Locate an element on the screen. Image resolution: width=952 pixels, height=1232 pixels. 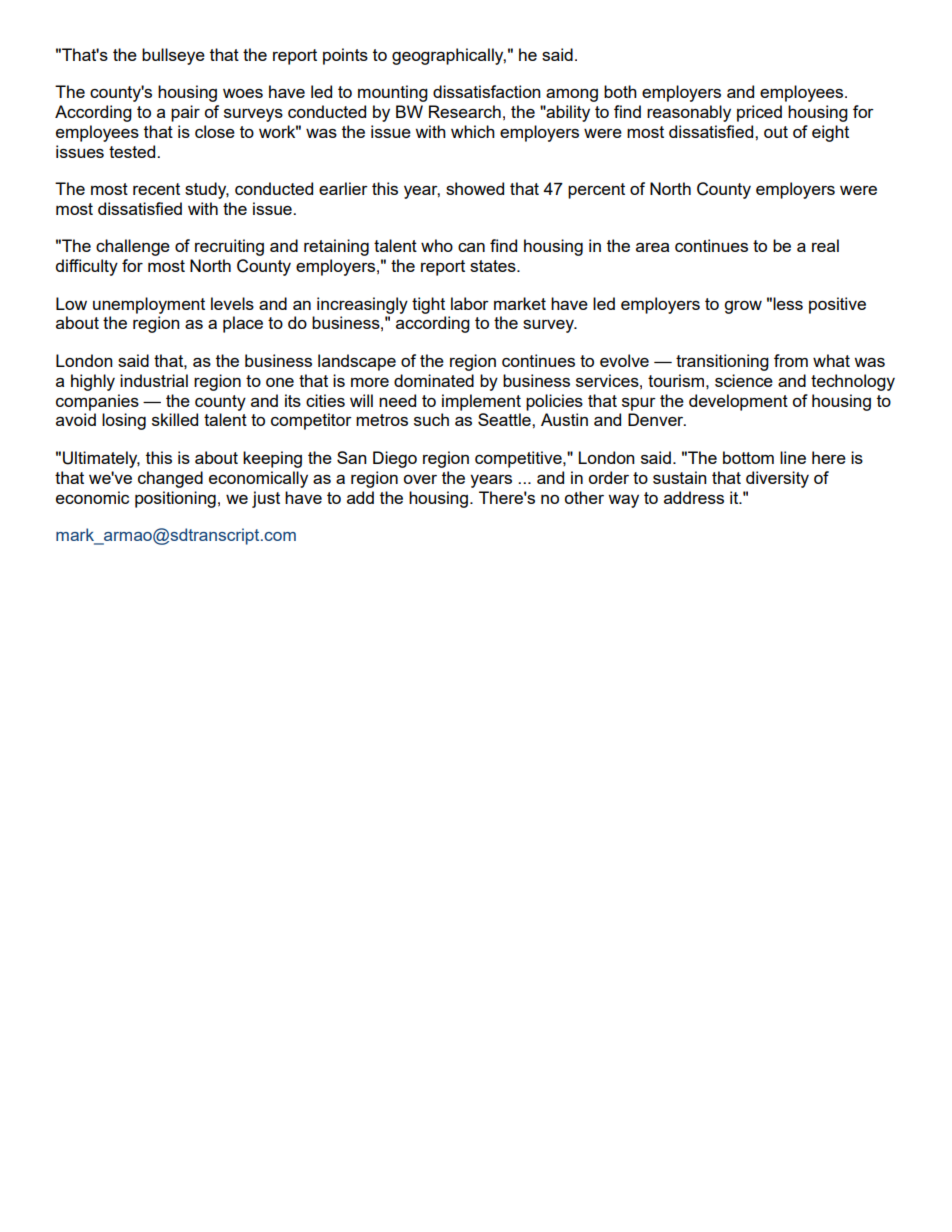
bullseye is located at coordinates (173, 56).
